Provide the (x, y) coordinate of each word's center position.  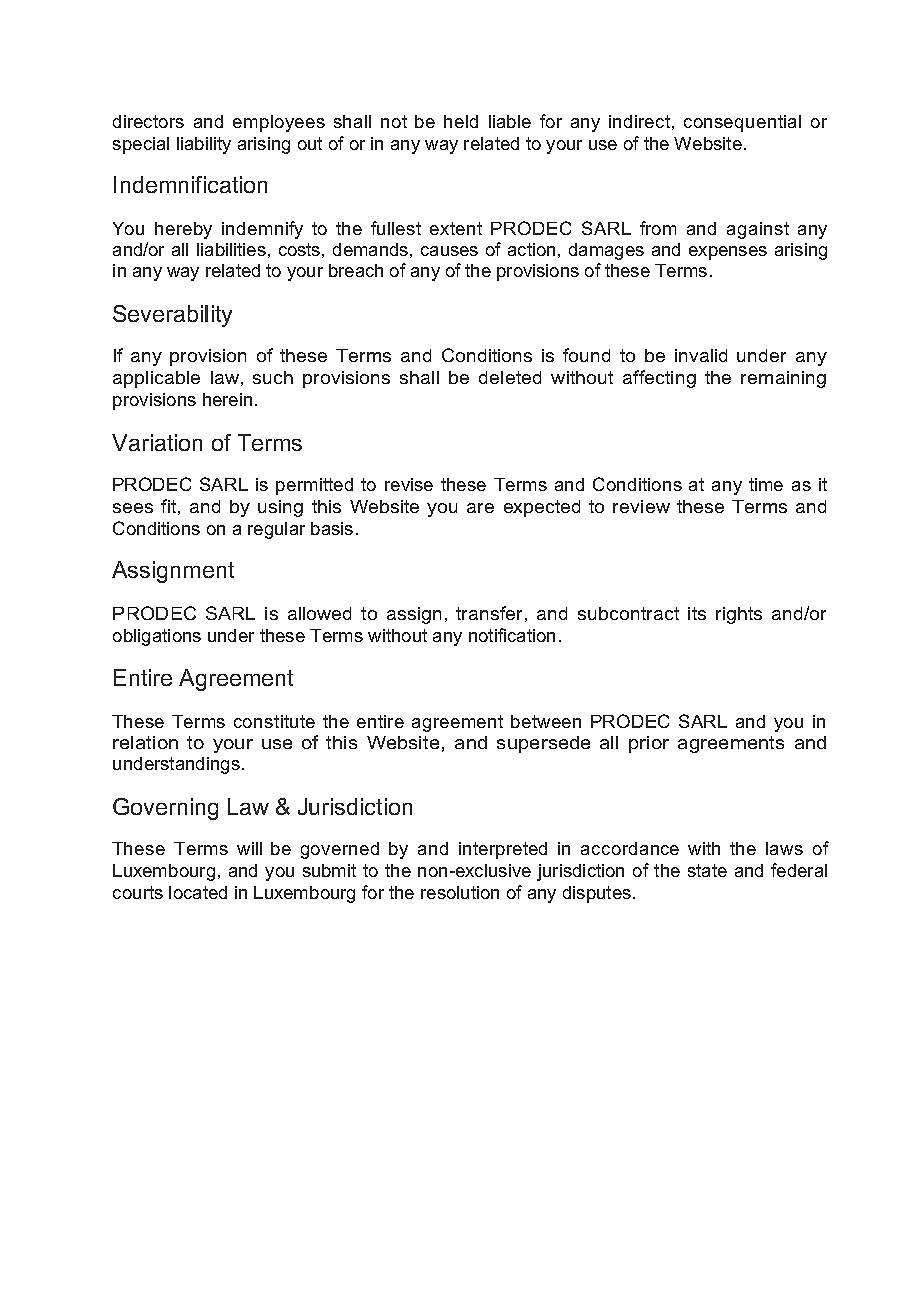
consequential (742, 123)
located (198, 892)
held (461, 121)
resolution (460, 892)
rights (739, 615)
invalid (701, 355)
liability (204, 145)
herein (227, 399)
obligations (157, 637)
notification (512, 635)
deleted (510, 377)
